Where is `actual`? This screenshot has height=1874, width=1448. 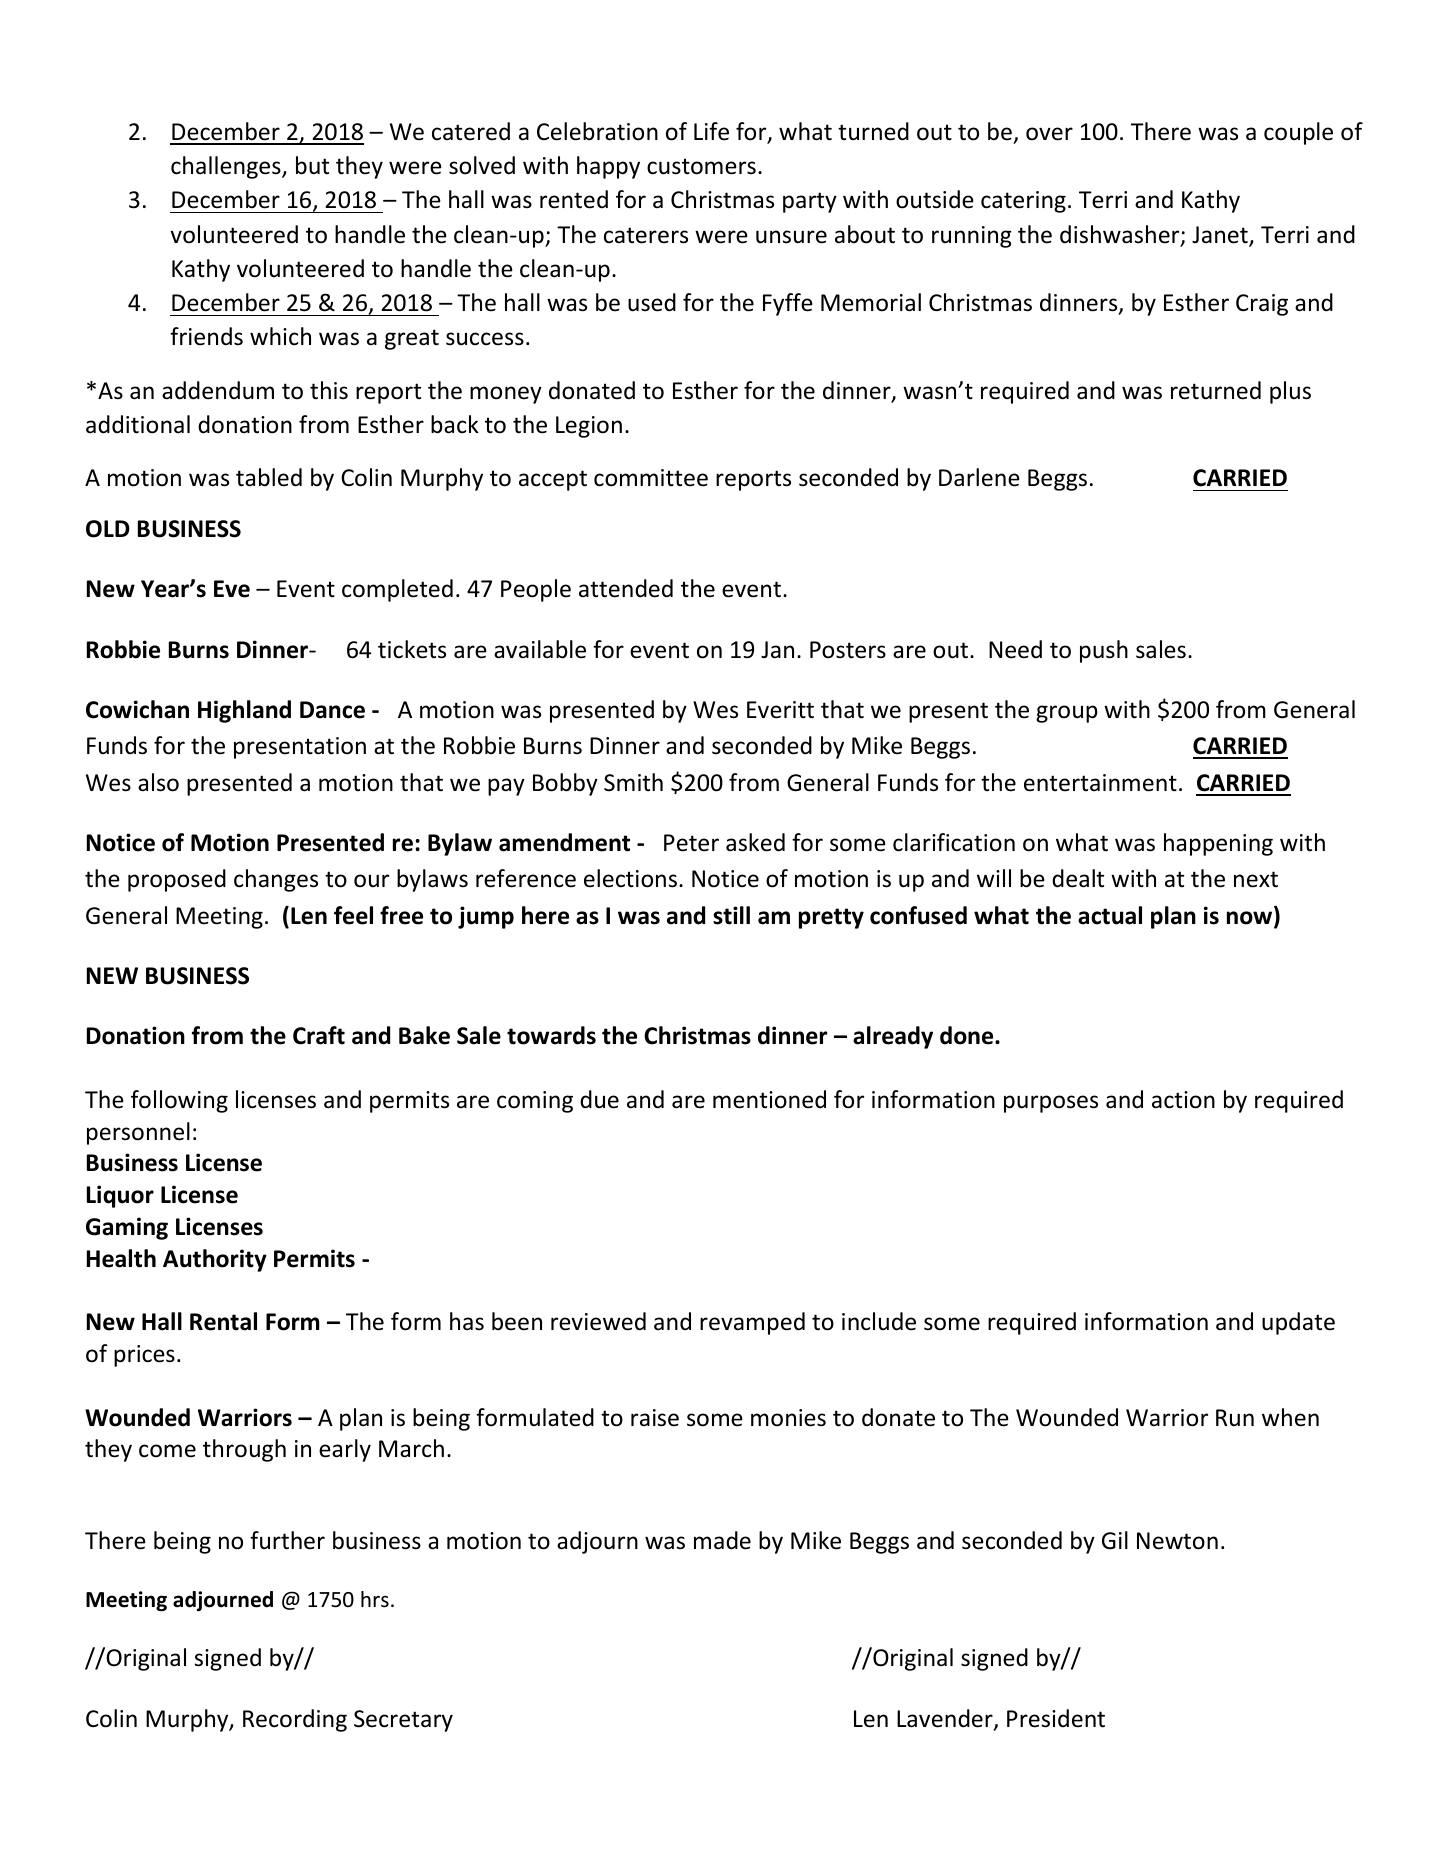 actual is located at coordinates (1110, 915).
